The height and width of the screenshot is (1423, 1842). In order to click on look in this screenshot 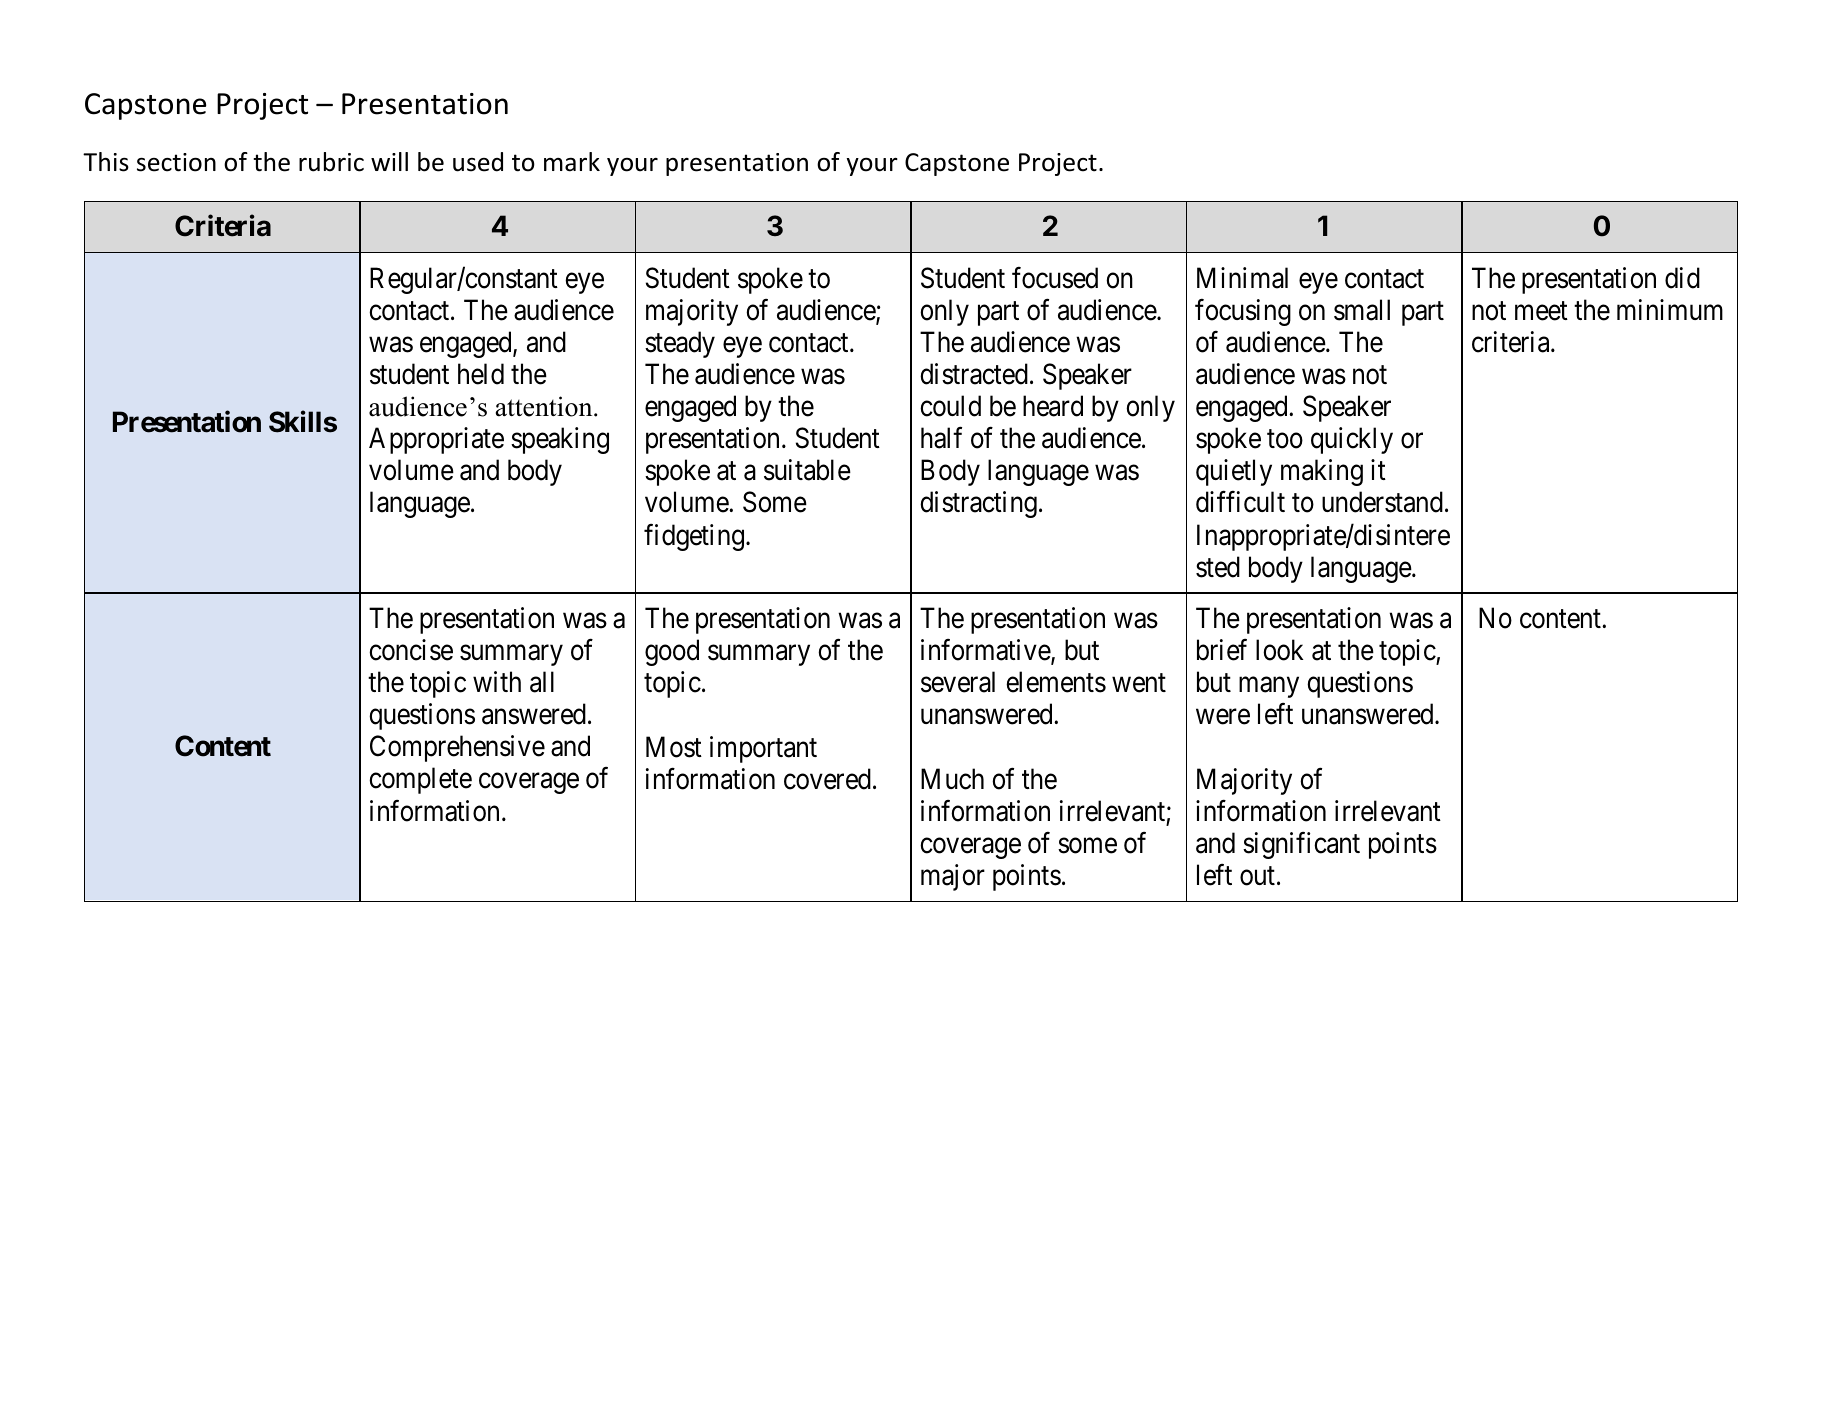, I will do `click(1279, 650)`.
